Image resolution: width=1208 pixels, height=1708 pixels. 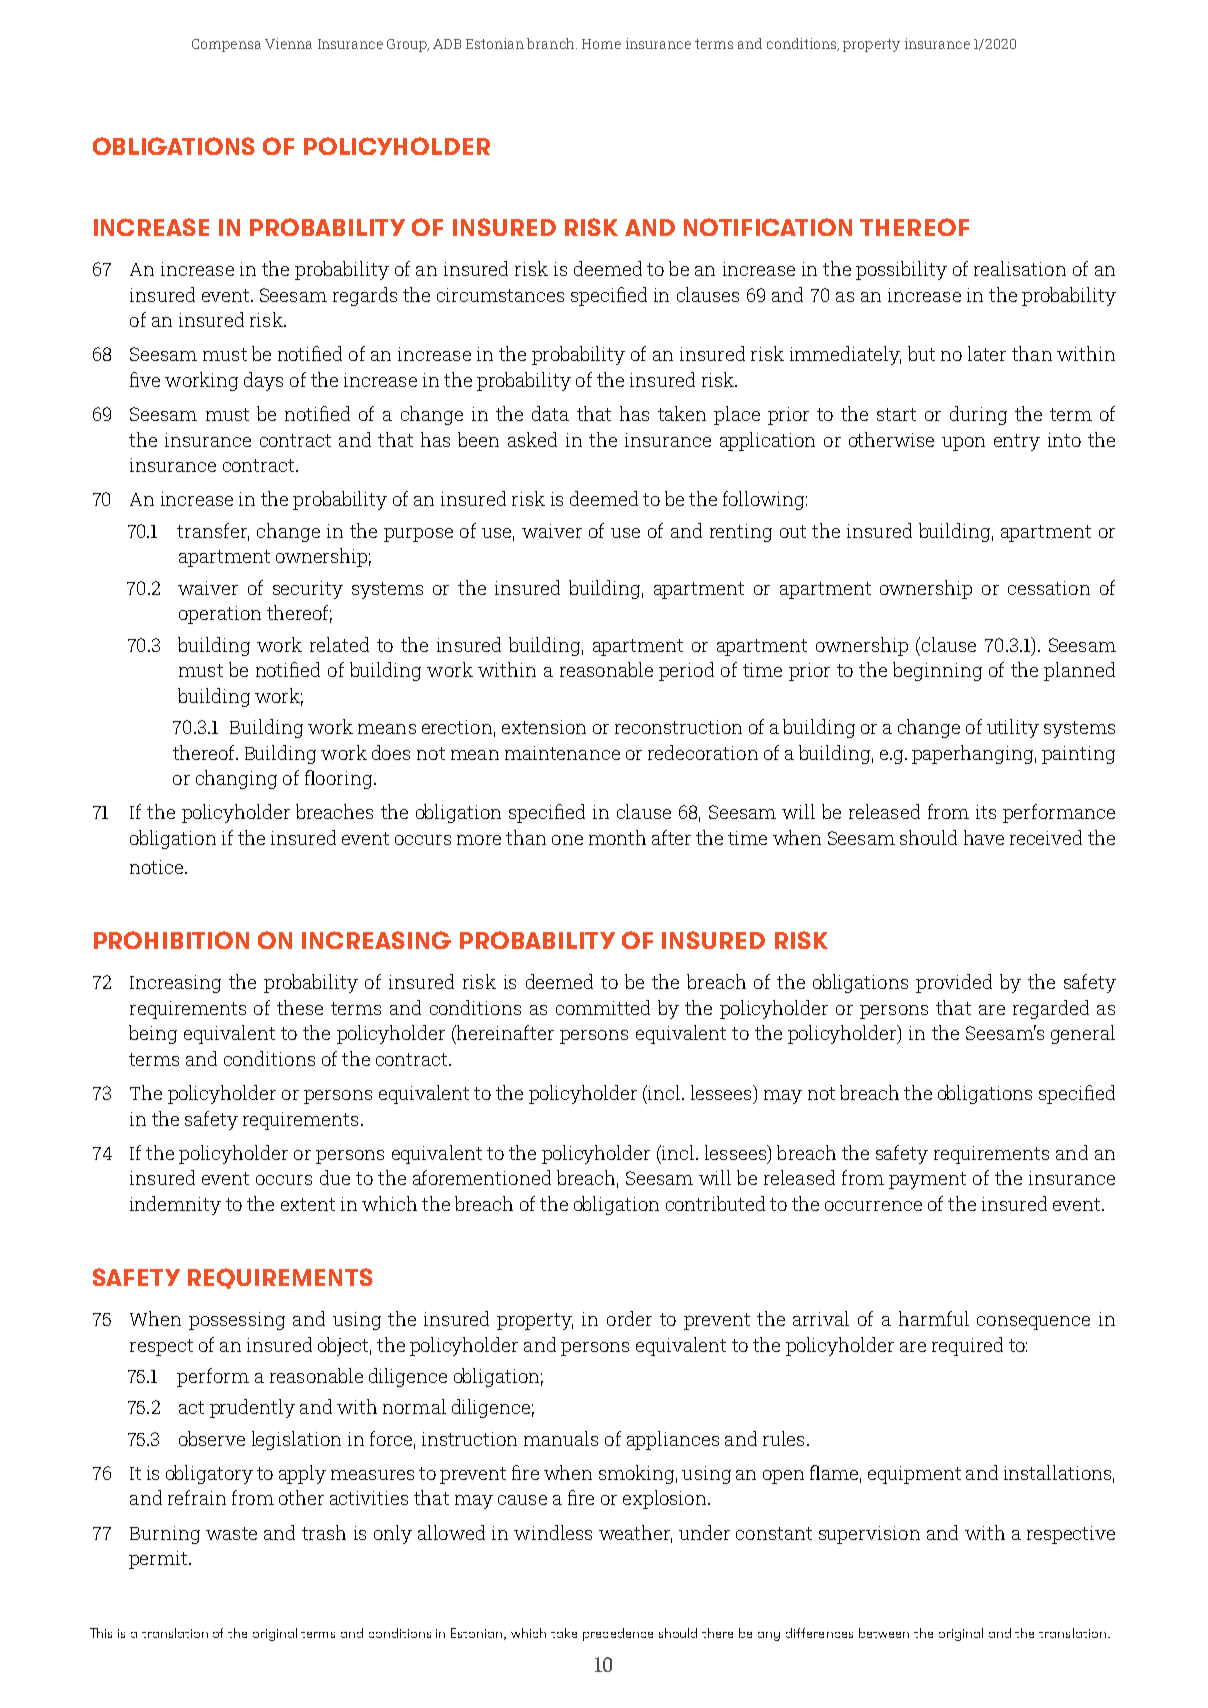 What do you see at coordinates (500, 295) in the image?
I see `circumstances` at bounding box center [500, 295].
